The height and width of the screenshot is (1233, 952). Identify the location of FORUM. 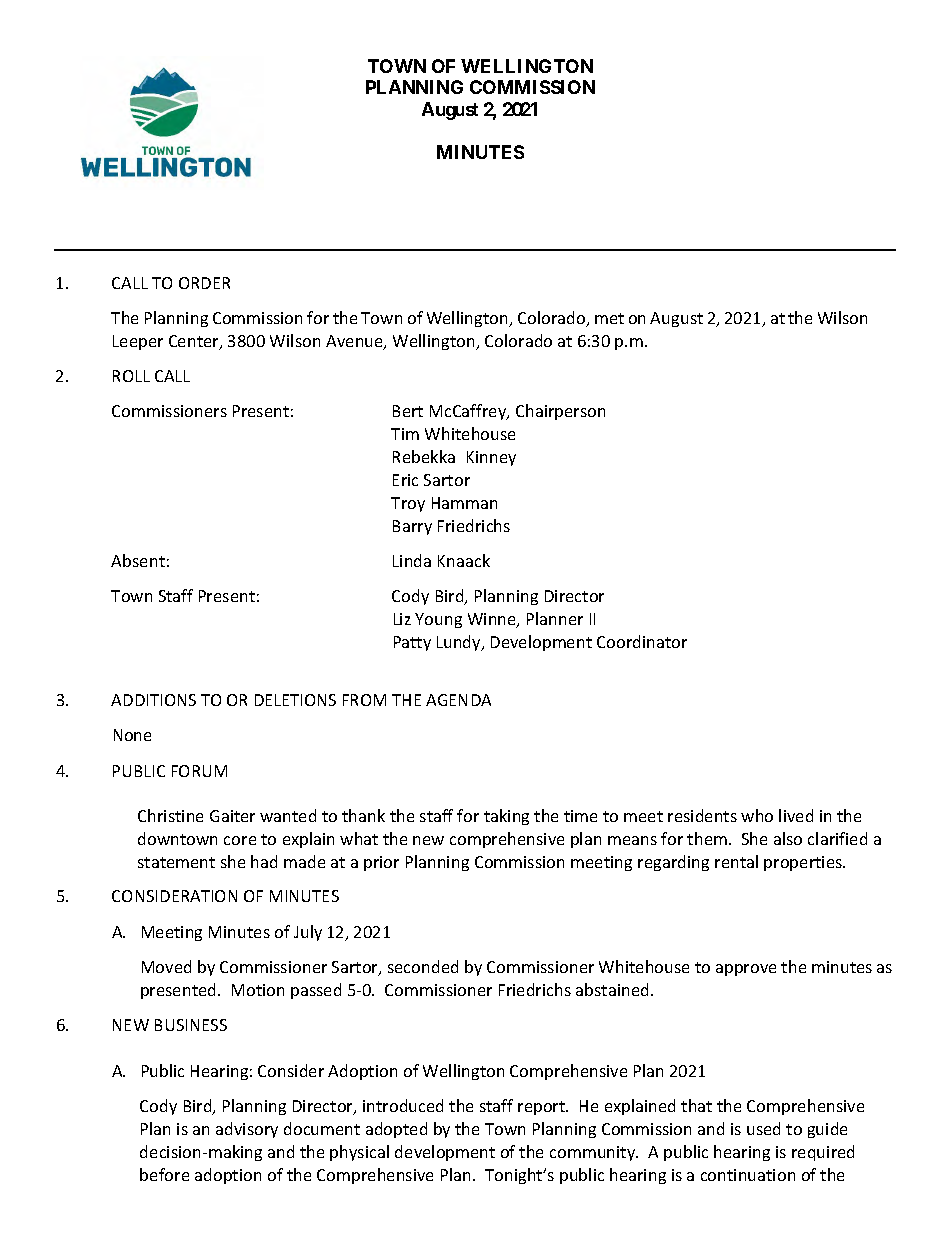
(199, 771).
